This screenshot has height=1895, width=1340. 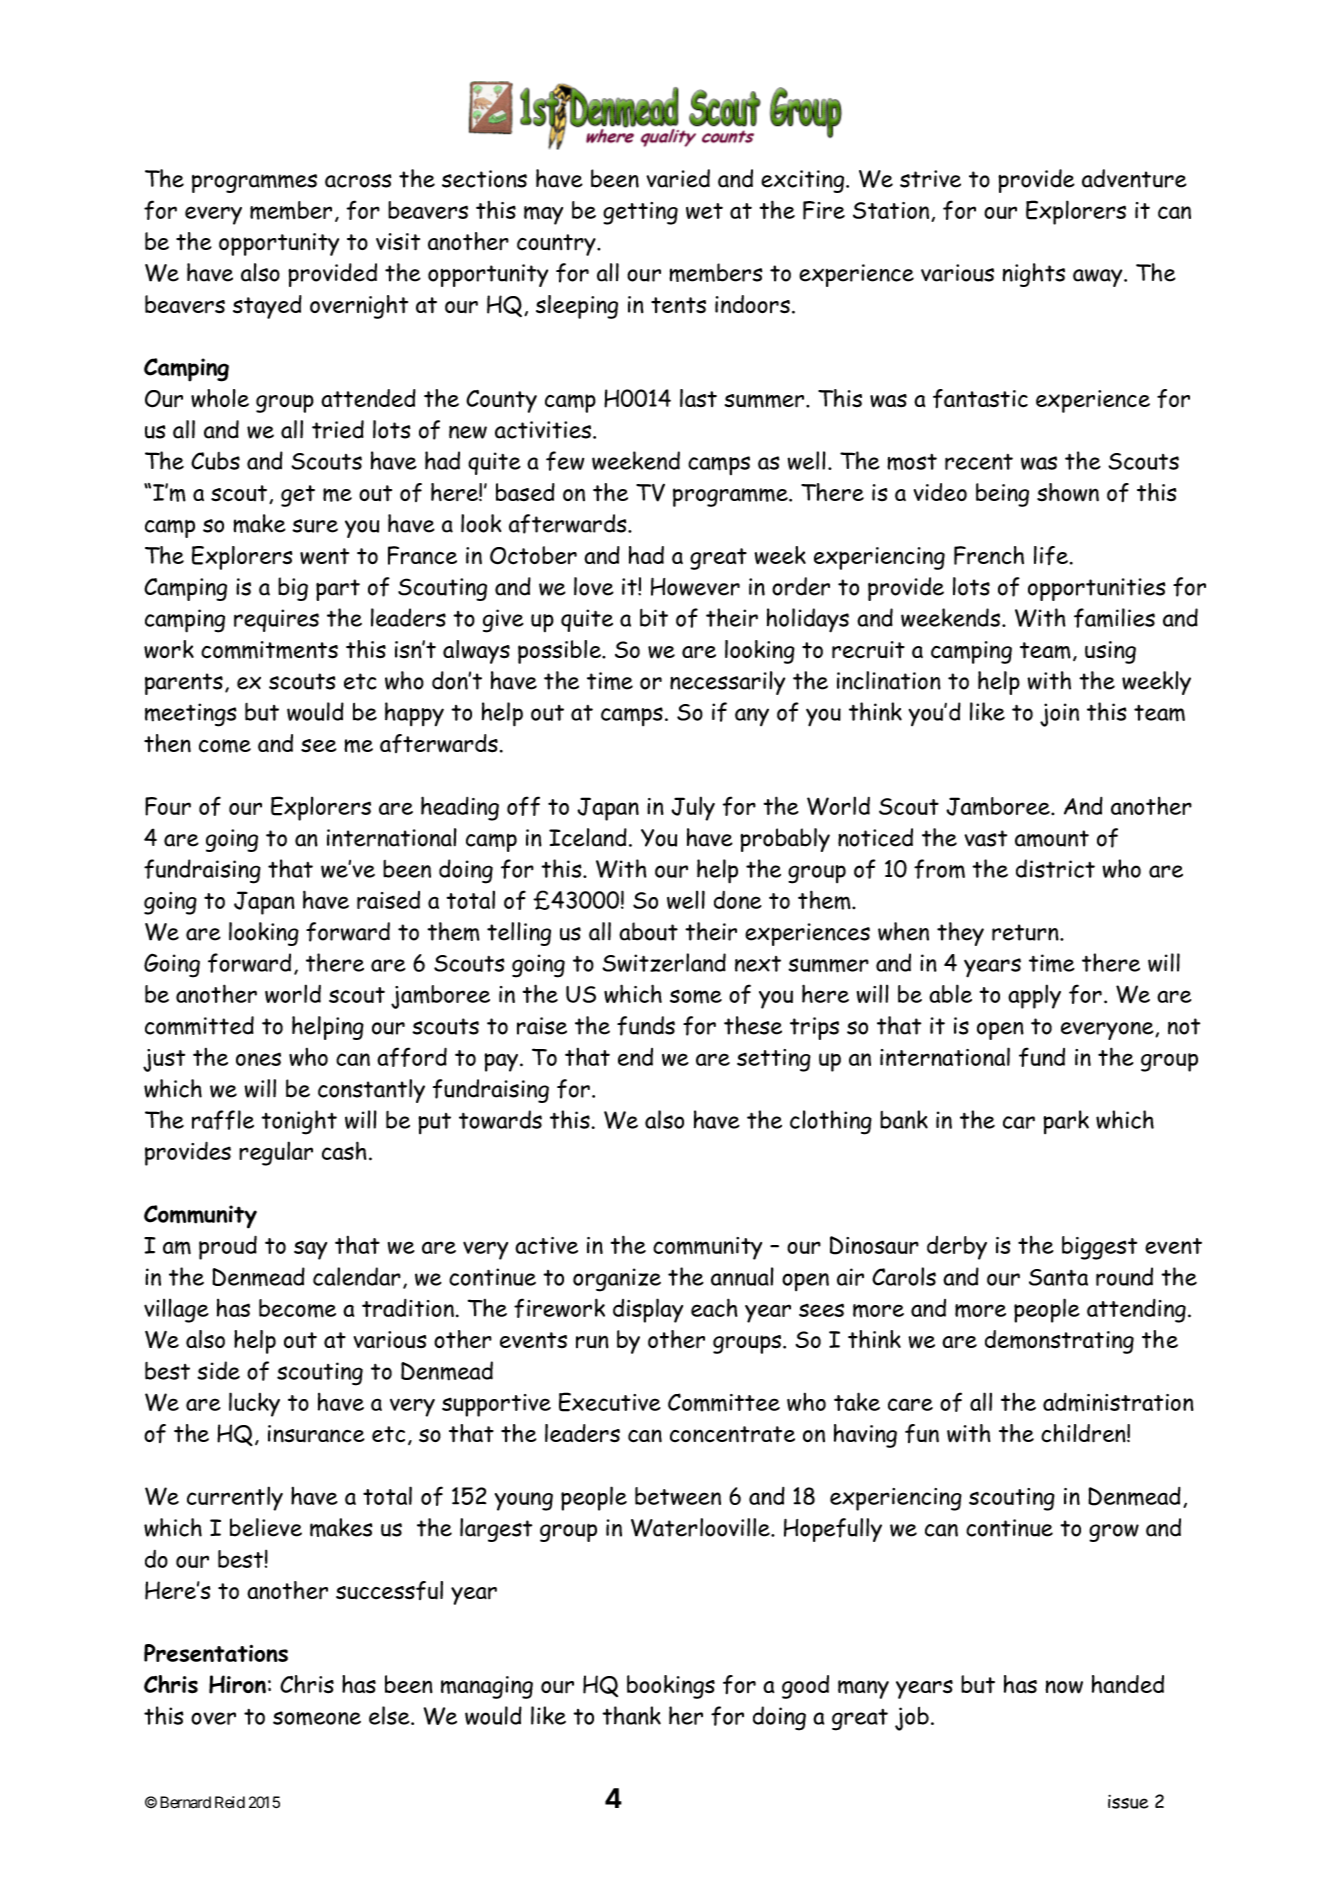 What do you see at coordinates (358, 181) in the screenshot?
I see `across` at bounding box center [358, 181].
